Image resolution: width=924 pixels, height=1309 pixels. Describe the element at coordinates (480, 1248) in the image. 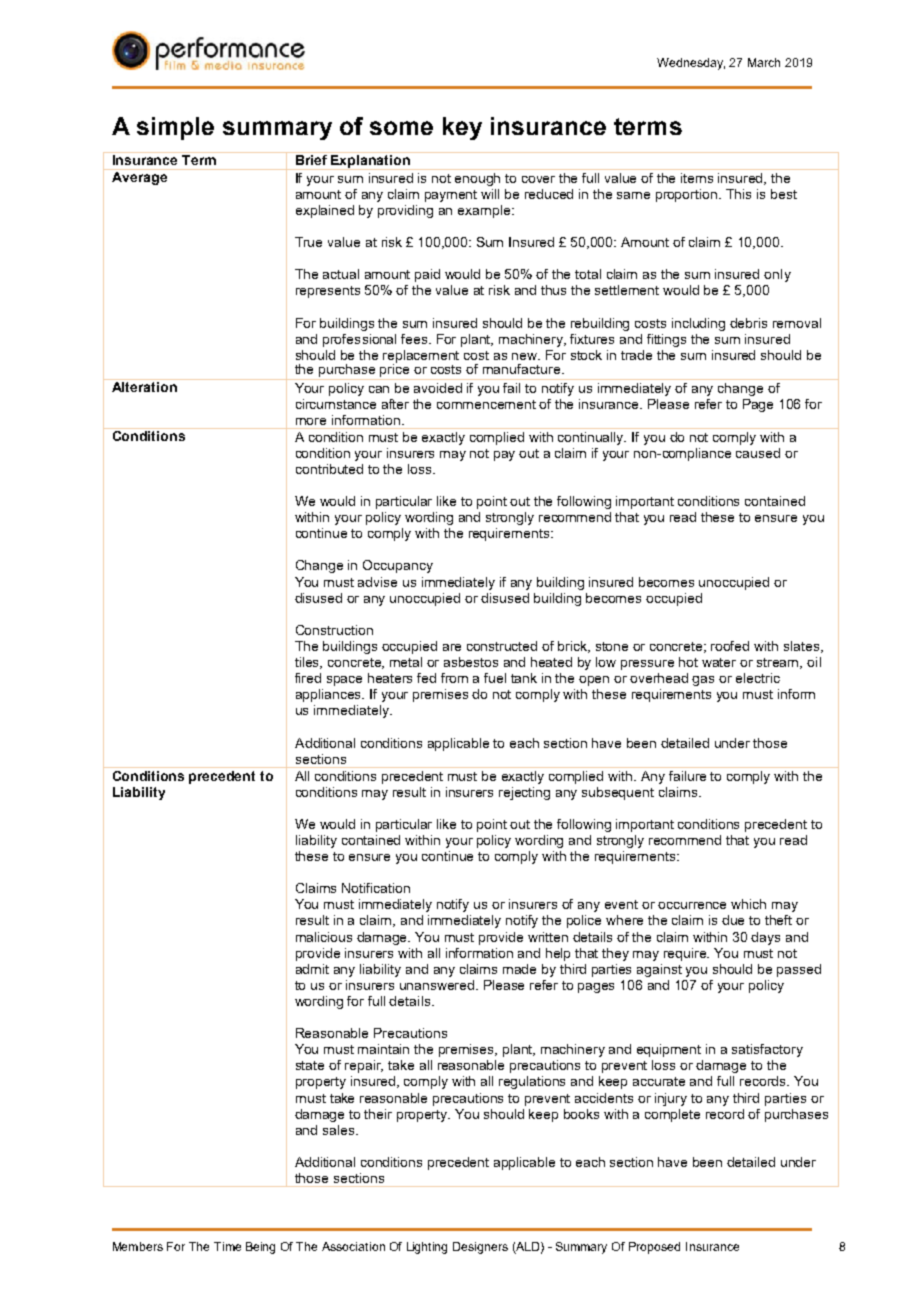

I see `Designers` at that location.
